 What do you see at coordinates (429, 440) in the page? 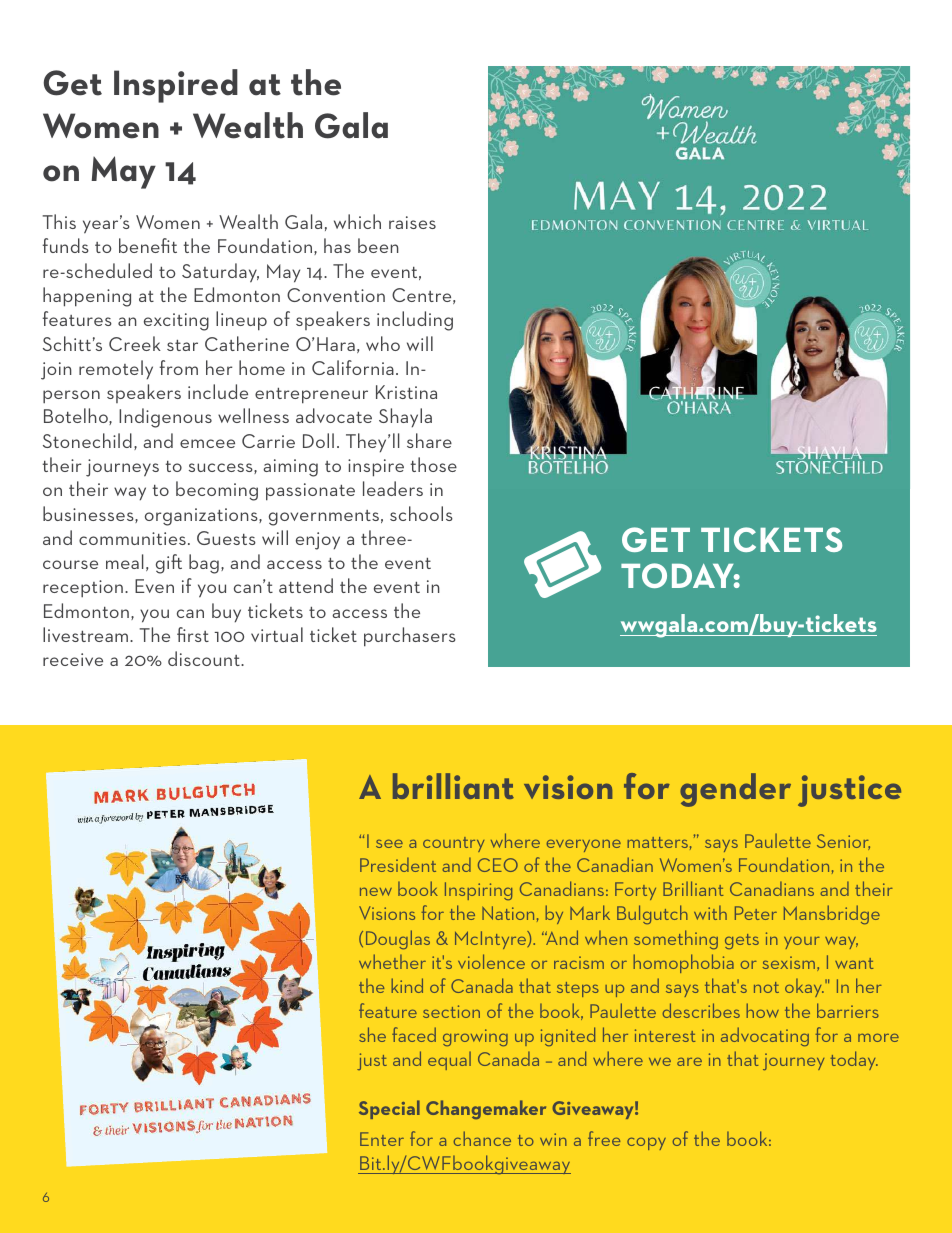
I see `share` at bounding box center [429, 440].
